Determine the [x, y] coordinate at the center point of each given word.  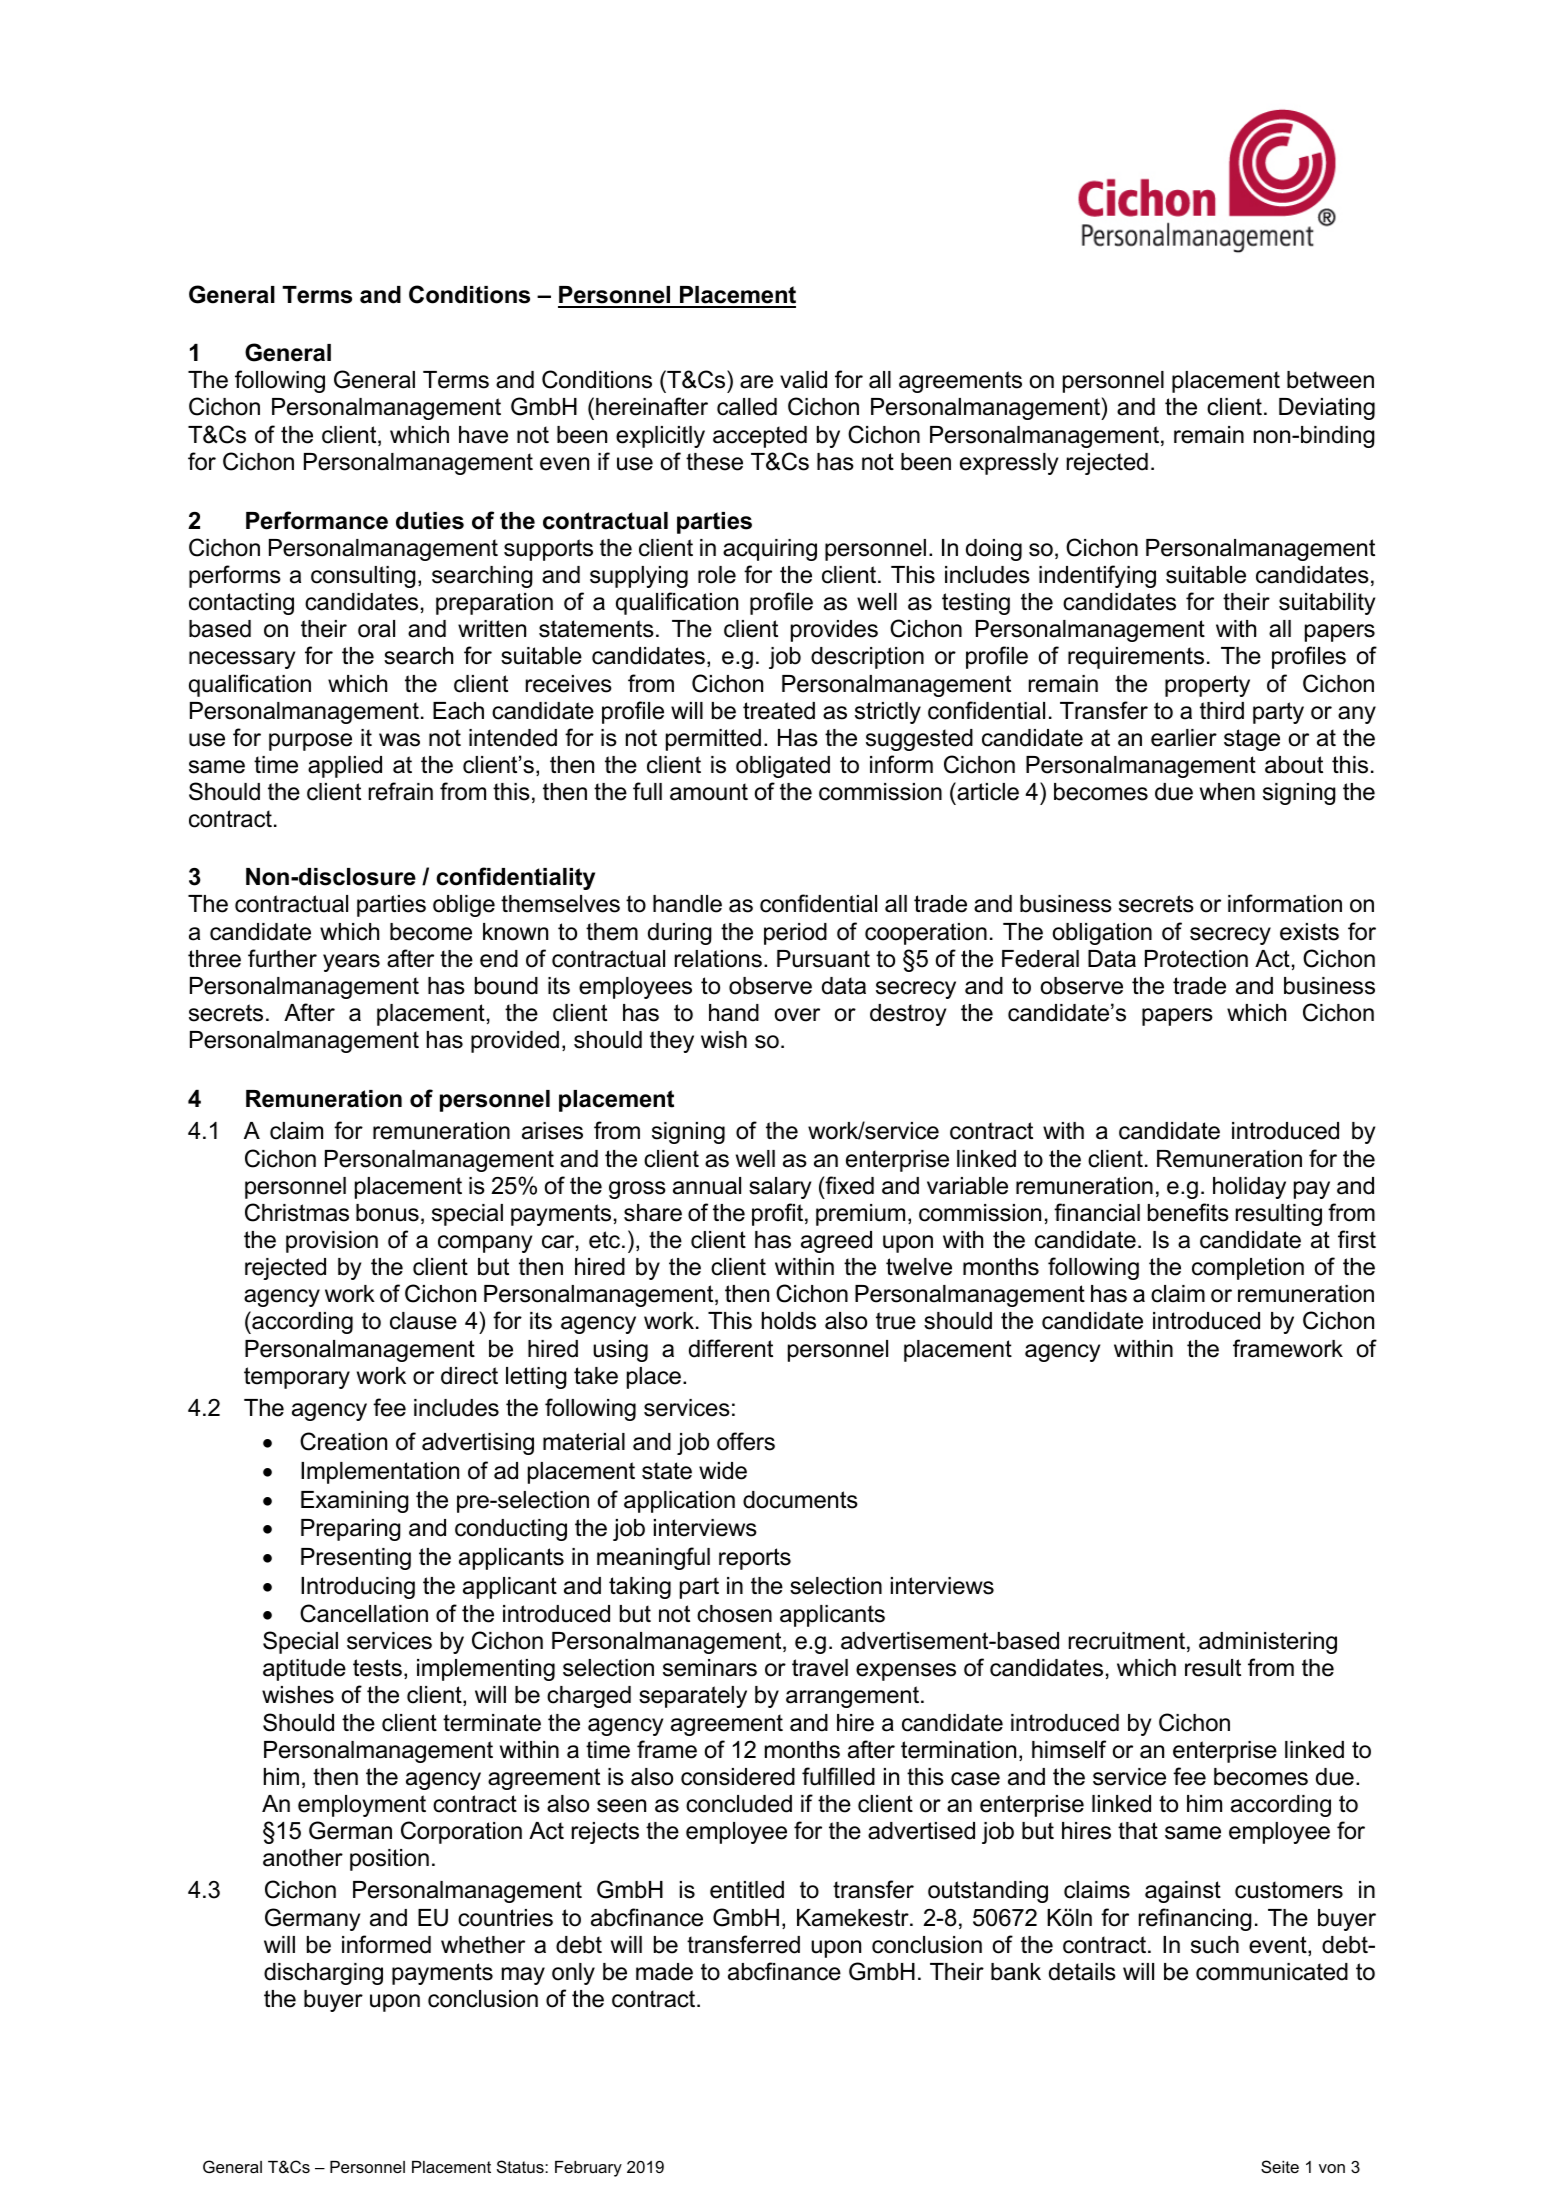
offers [746, 1441]
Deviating [1327, 409]
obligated [783, 767]
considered [738, 1777]
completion [1248, 1269]
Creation [343, 1441]
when [1227, 792]
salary [780, 1188]
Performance [317, 520]
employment [362, 1806]
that [1138, 1831]
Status [521, 2166]
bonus [387, 1213]
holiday [1249, 1188]
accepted [760, 437]
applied [345, 767]
